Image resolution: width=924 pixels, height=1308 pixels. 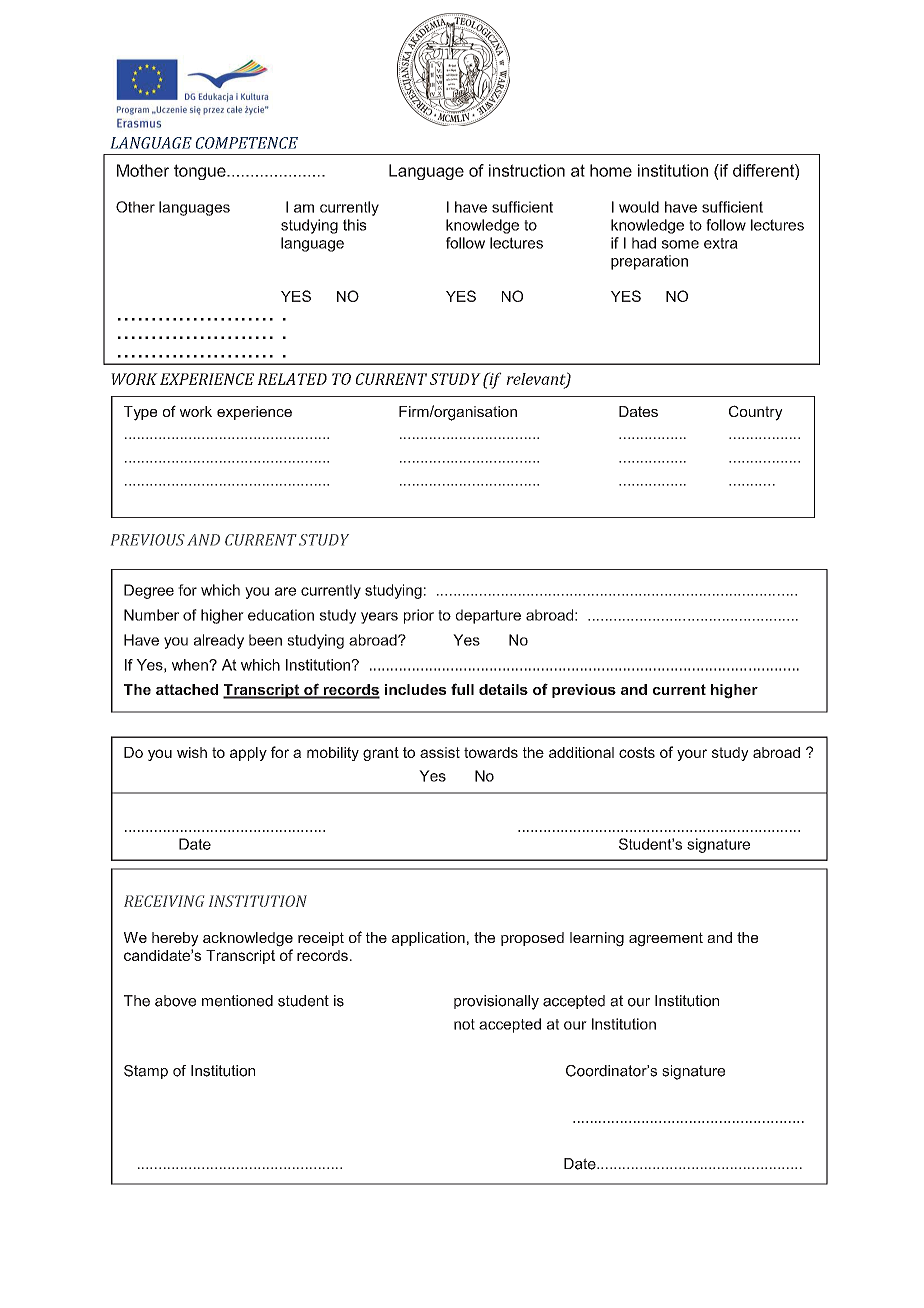 I want to click on would, so click(x=639, y=207).
